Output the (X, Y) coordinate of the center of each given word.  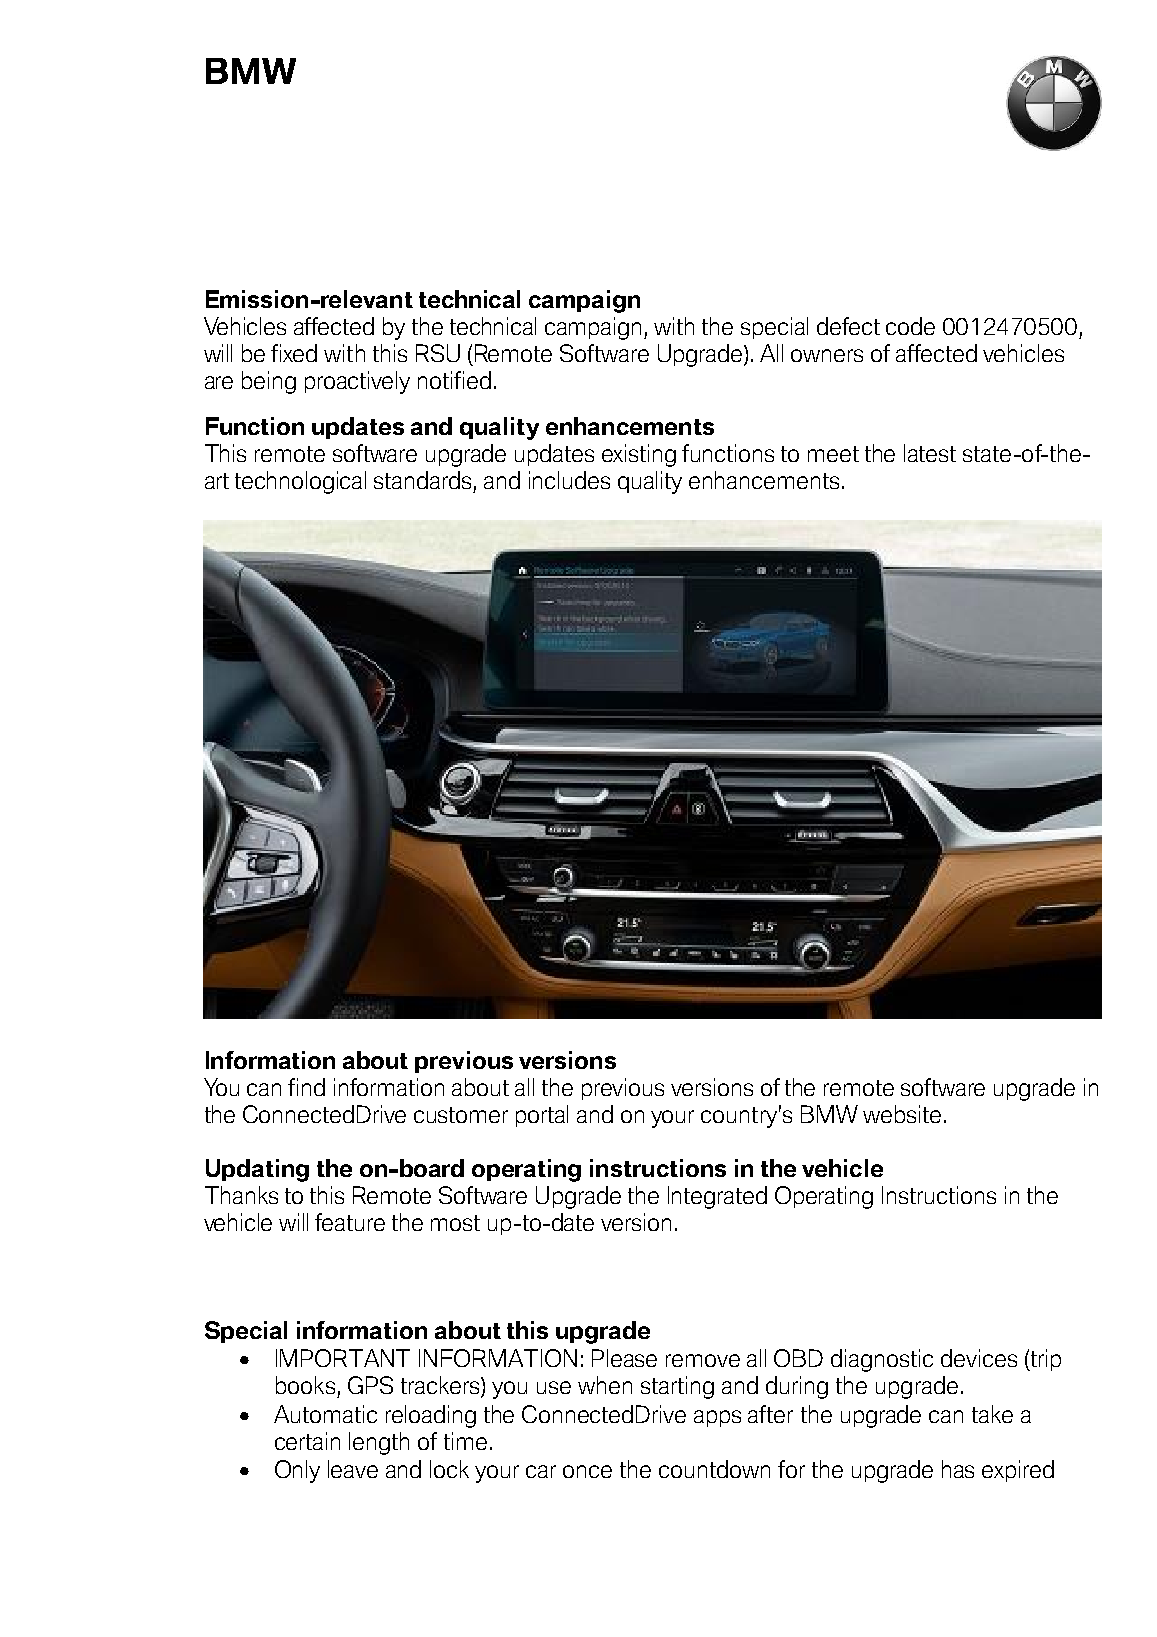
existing (639, 455)
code (910, 326)
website (902, 1114)
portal (542, 1116)
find (306, 1087)
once (587, 1471)
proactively (357, 382)
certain (307, 1441)
